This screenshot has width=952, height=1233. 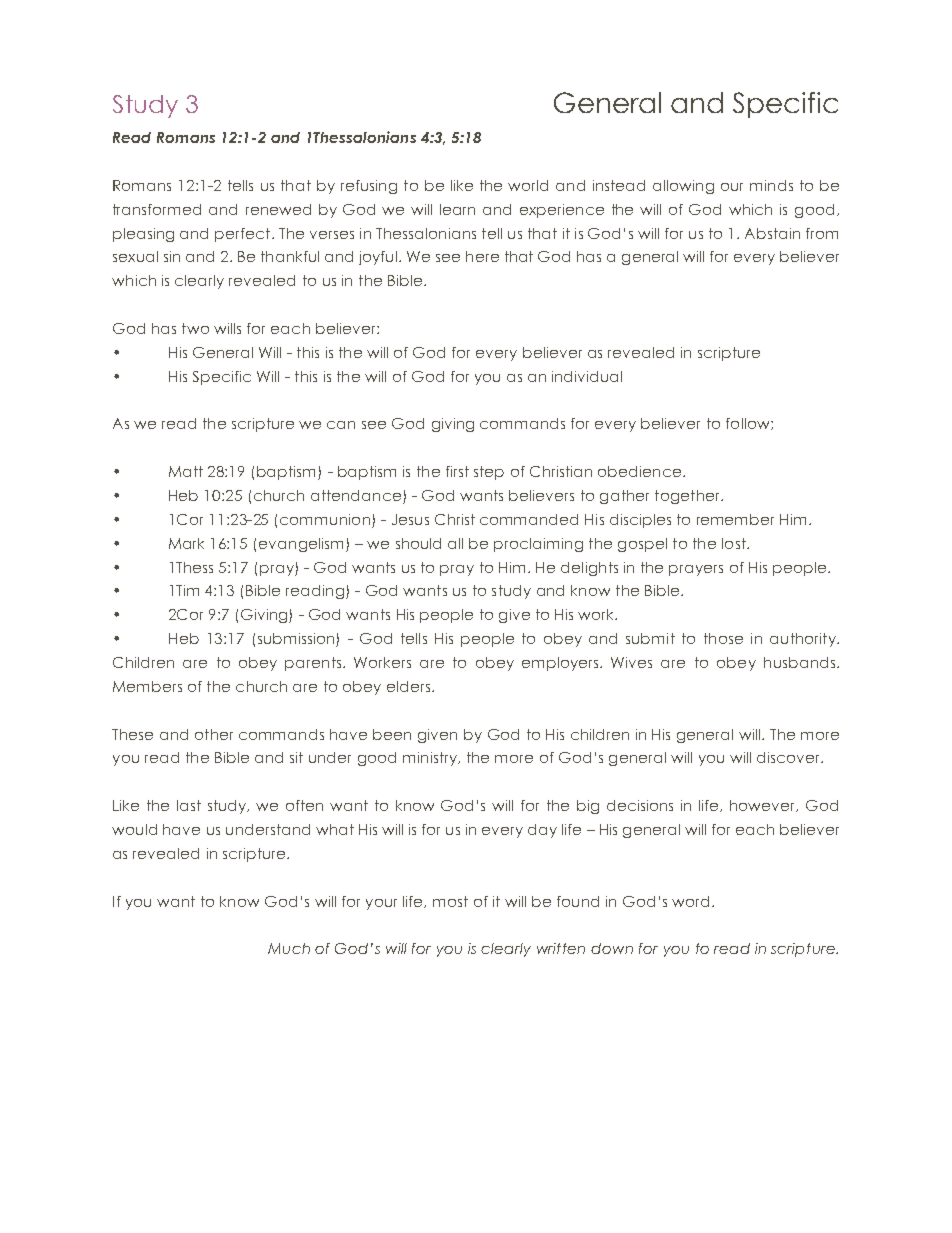 I want to click on elders, so click(x=408, y=686).
